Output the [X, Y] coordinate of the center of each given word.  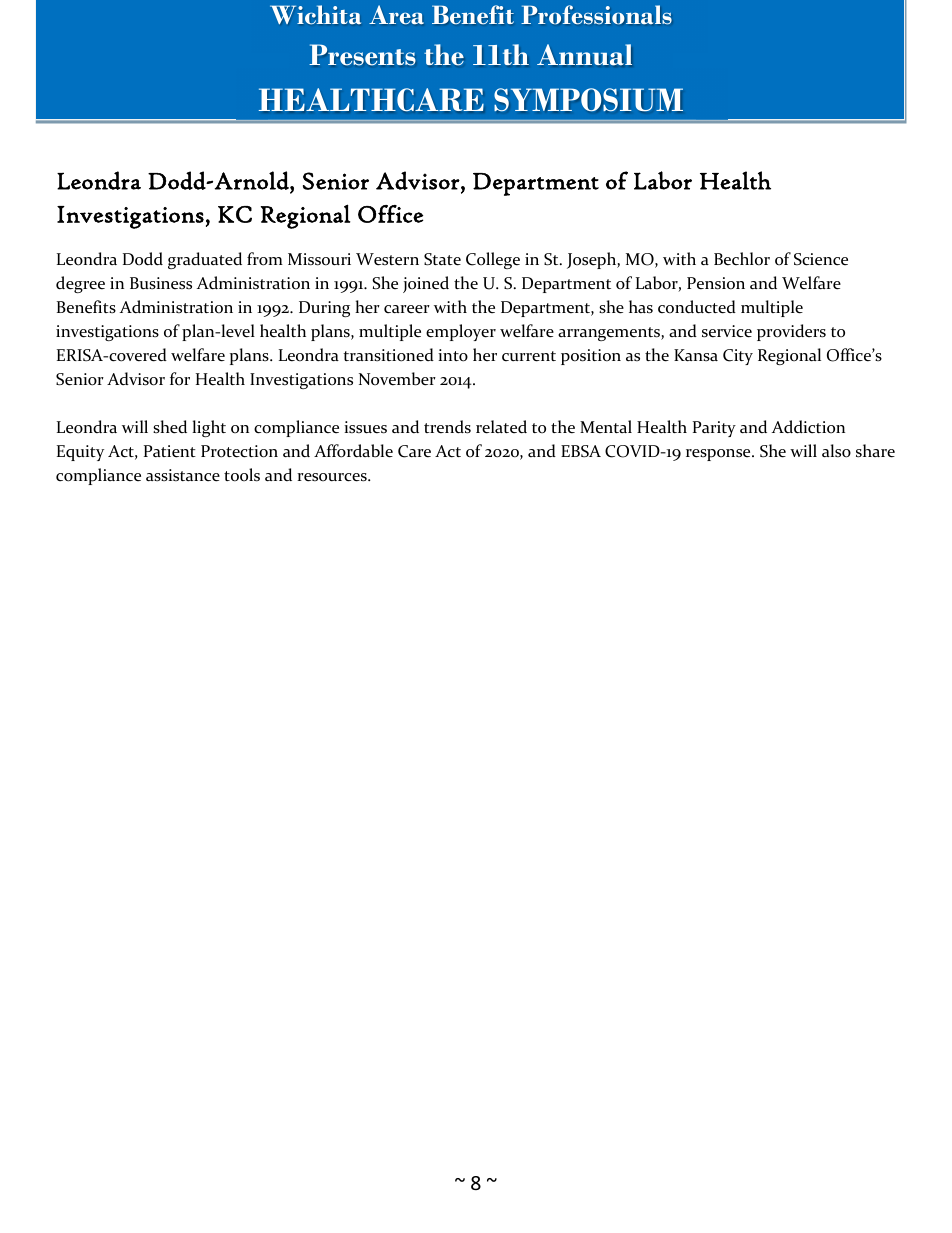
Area [396, 14]
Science [821, 259]
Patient [170, 451]
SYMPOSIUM [588, 99]
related [501, 427]
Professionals [596, 14]
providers [791, 332]
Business [161, 283]
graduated [205, 260]
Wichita [315, 14]
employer [461, 332]
